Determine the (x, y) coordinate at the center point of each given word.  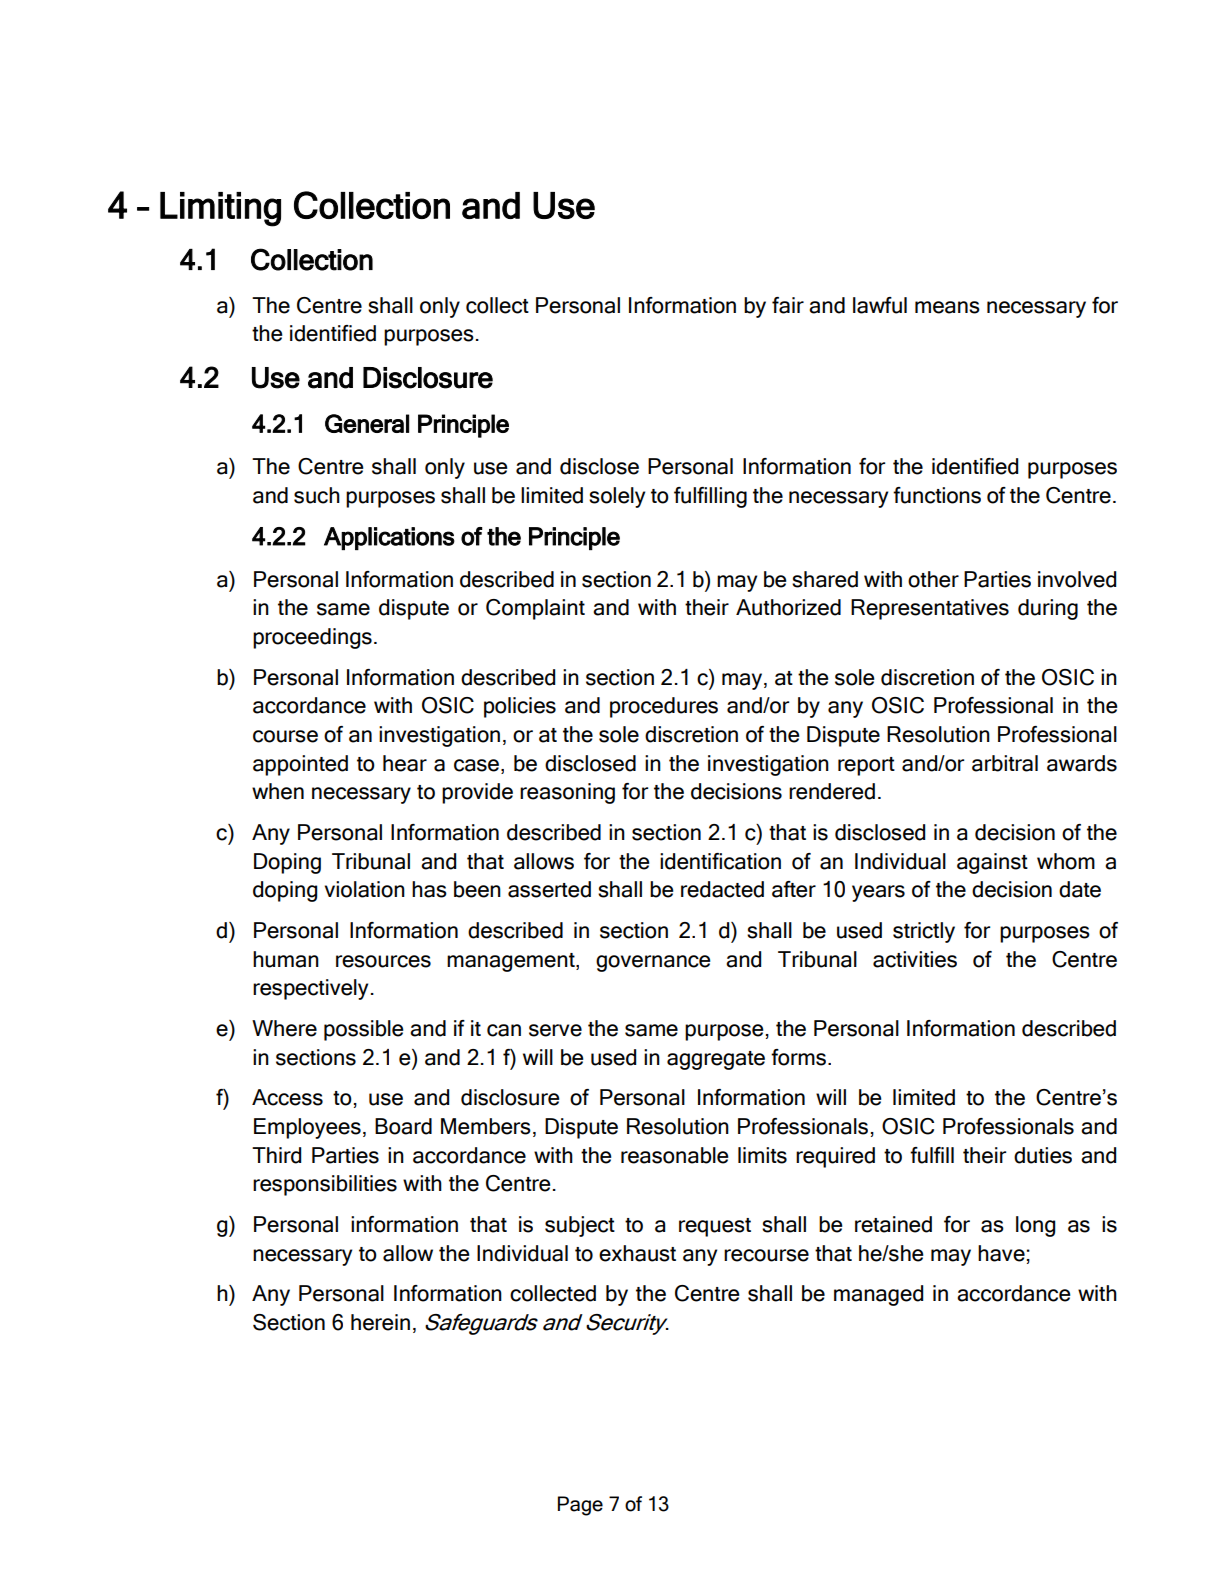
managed (878, 1295)
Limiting (220, 209)
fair (788, 305)
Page (580, 1506)
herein (380, 1322)
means (947, 307)
